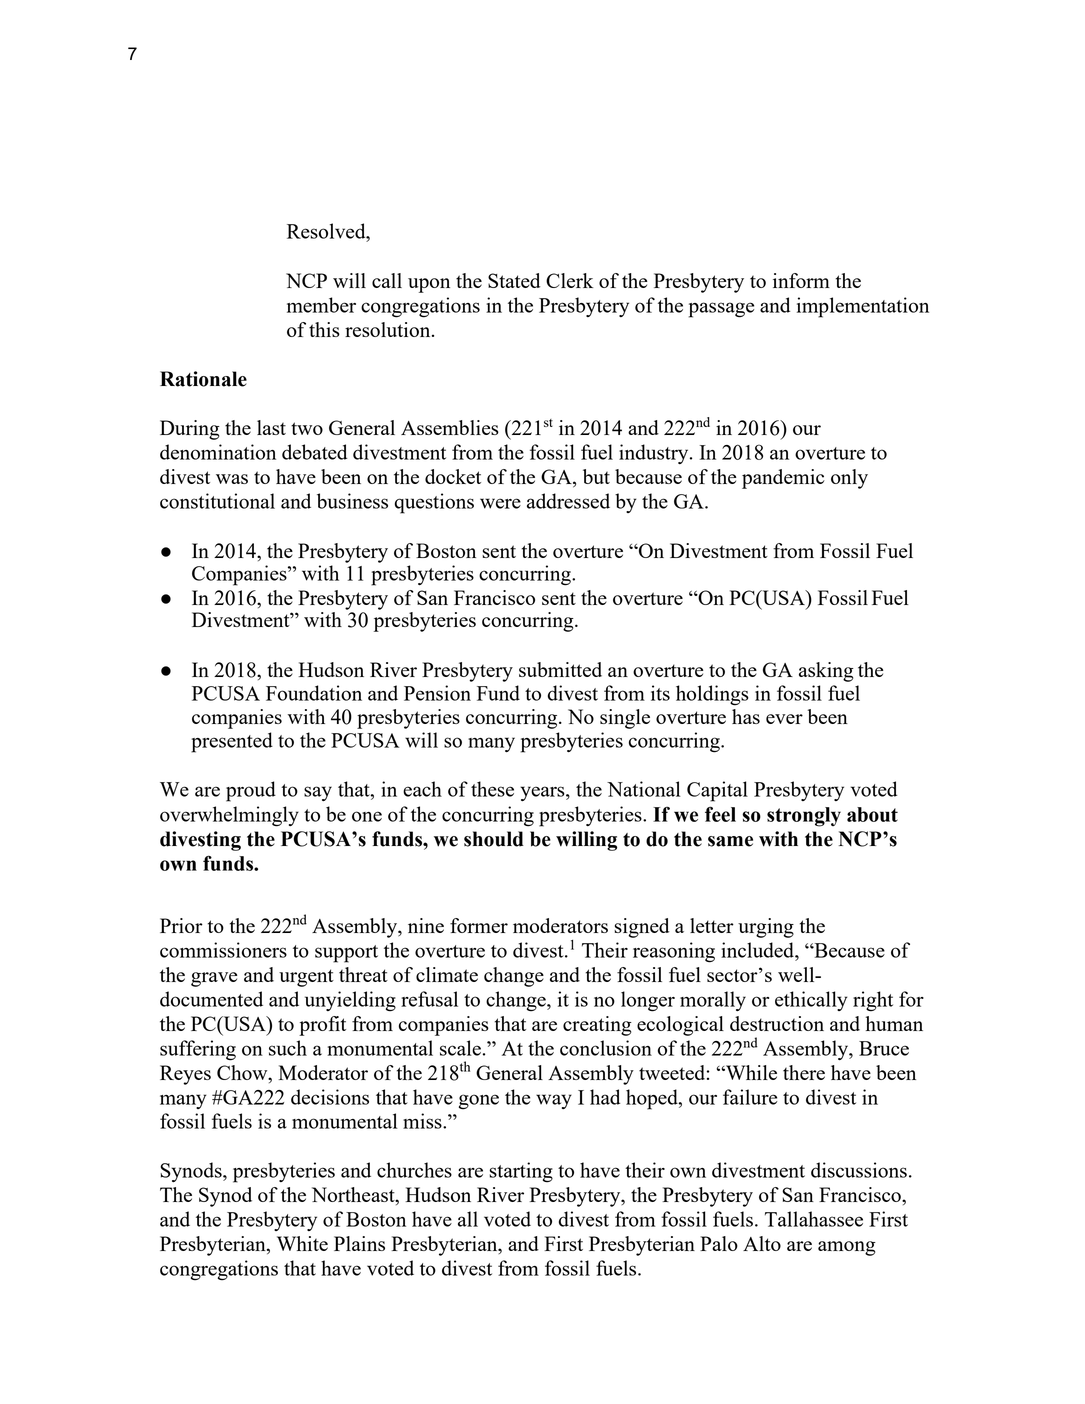  What do you see at coordinates (492, 789) in the screenshot?
I see `these` at bounding box center [492, 789].
